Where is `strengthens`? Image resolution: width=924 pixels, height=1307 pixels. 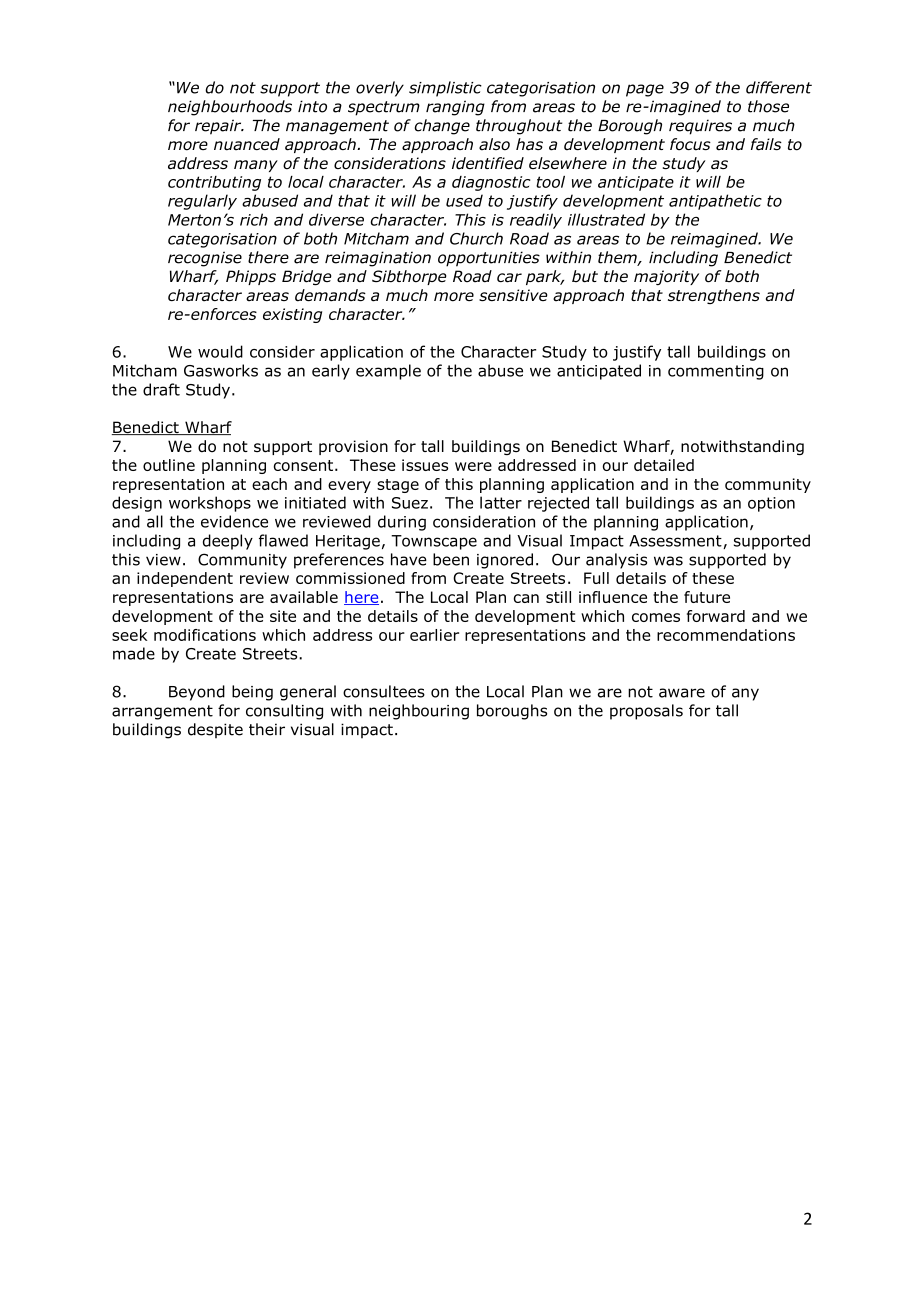
strengthens is located at coordinates (714, 296).
